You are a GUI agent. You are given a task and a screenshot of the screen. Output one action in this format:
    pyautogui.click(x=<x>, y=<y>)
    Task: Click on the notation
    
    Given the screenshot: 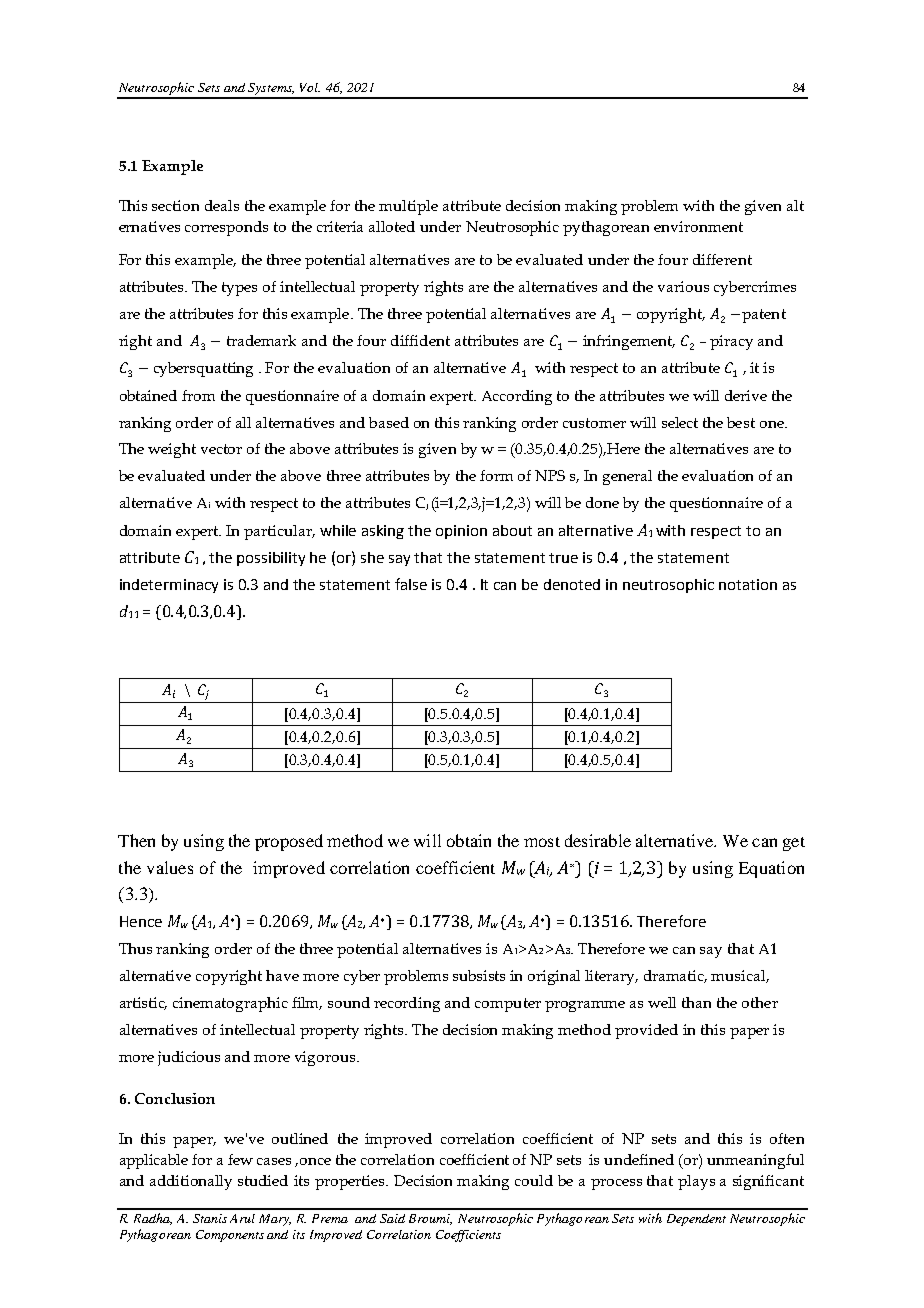 What is the action you would take?
    pyautogui.click(x=748, y=584)
